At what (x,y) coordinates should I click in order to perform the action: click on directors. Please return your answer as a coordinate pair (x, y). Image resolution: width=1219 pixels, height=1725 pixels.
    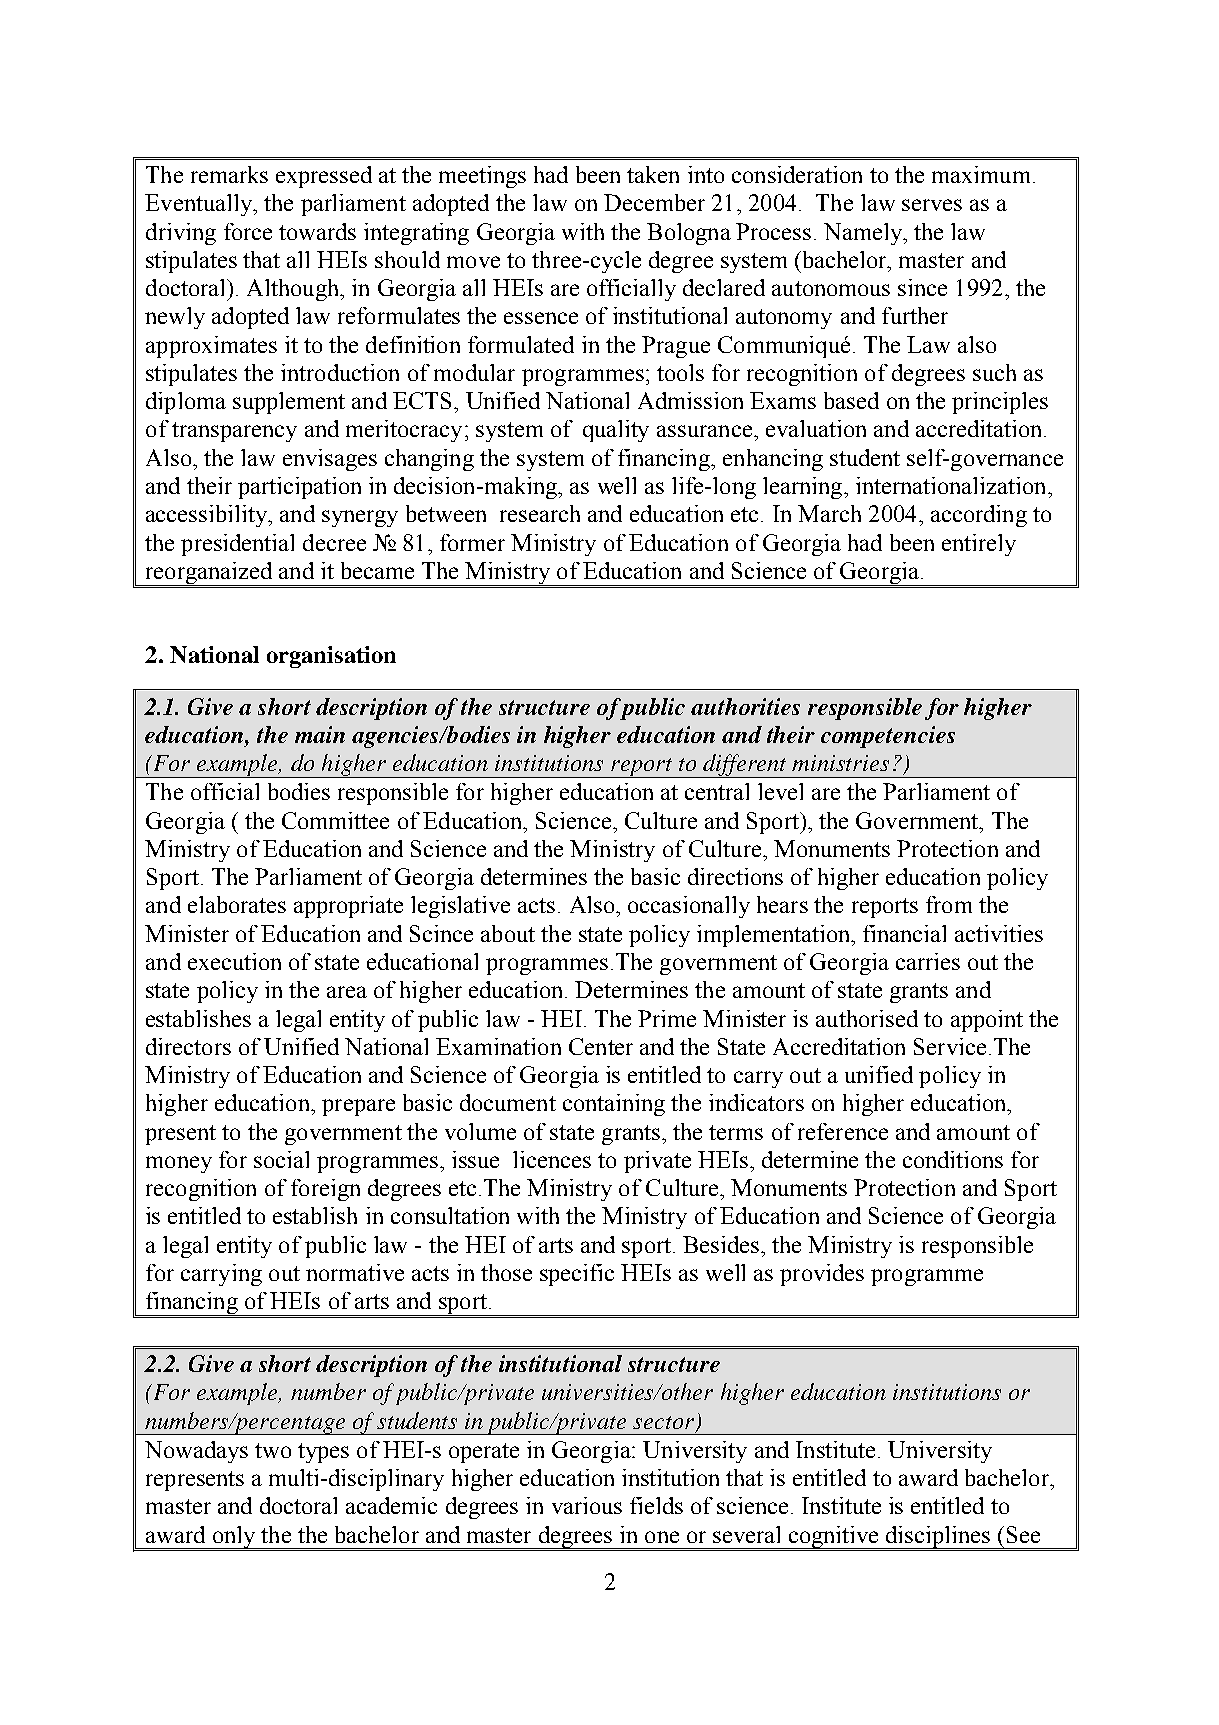
    Looking at the image, I should click on (188, 1046).
